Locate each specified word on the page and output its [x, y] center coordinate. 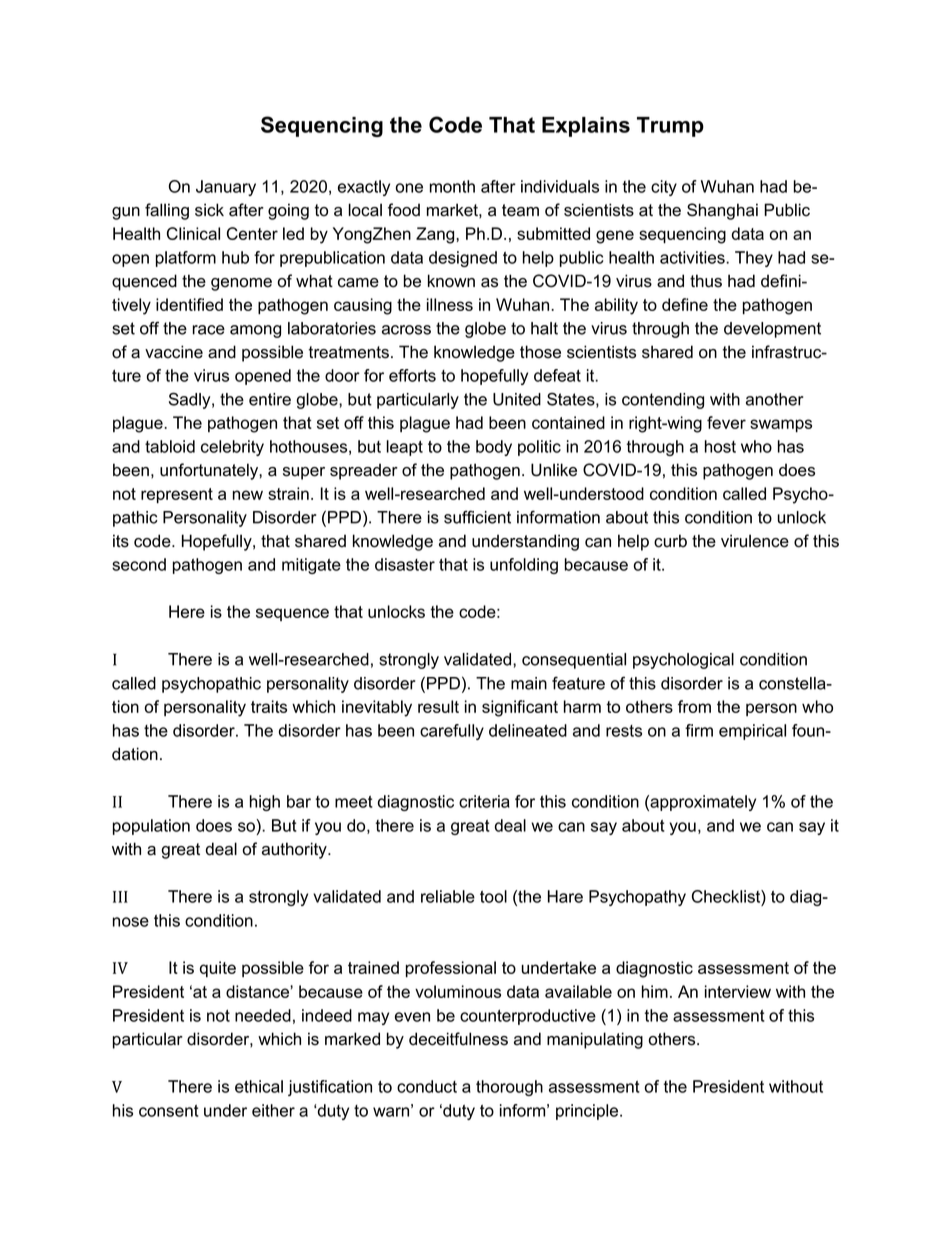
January [226, 188]
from [694, 706]
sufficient [477, 517]
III [120, 897]
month [452, 186]
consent [169, 1111]
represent [177, 495]
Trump [670, 127]
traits [269, 706]
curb [670, 541]
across [406, 330]
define [685, 304]
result [438, 706]
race [208, 330]
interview [738, 991]
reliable [448, 896]
